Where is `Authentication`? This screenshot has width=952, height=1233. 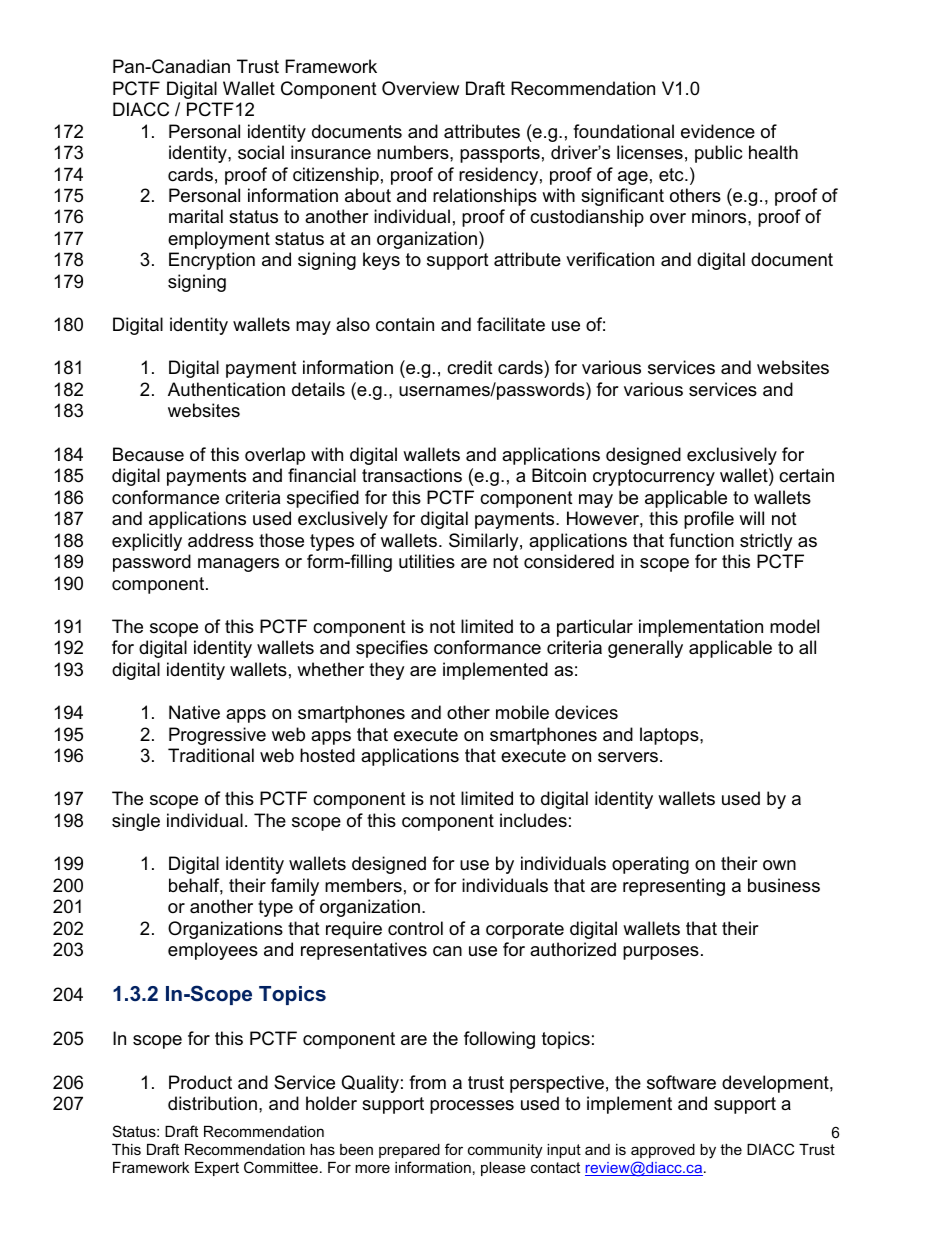 Authentication is located at coordinates (226, 389).
